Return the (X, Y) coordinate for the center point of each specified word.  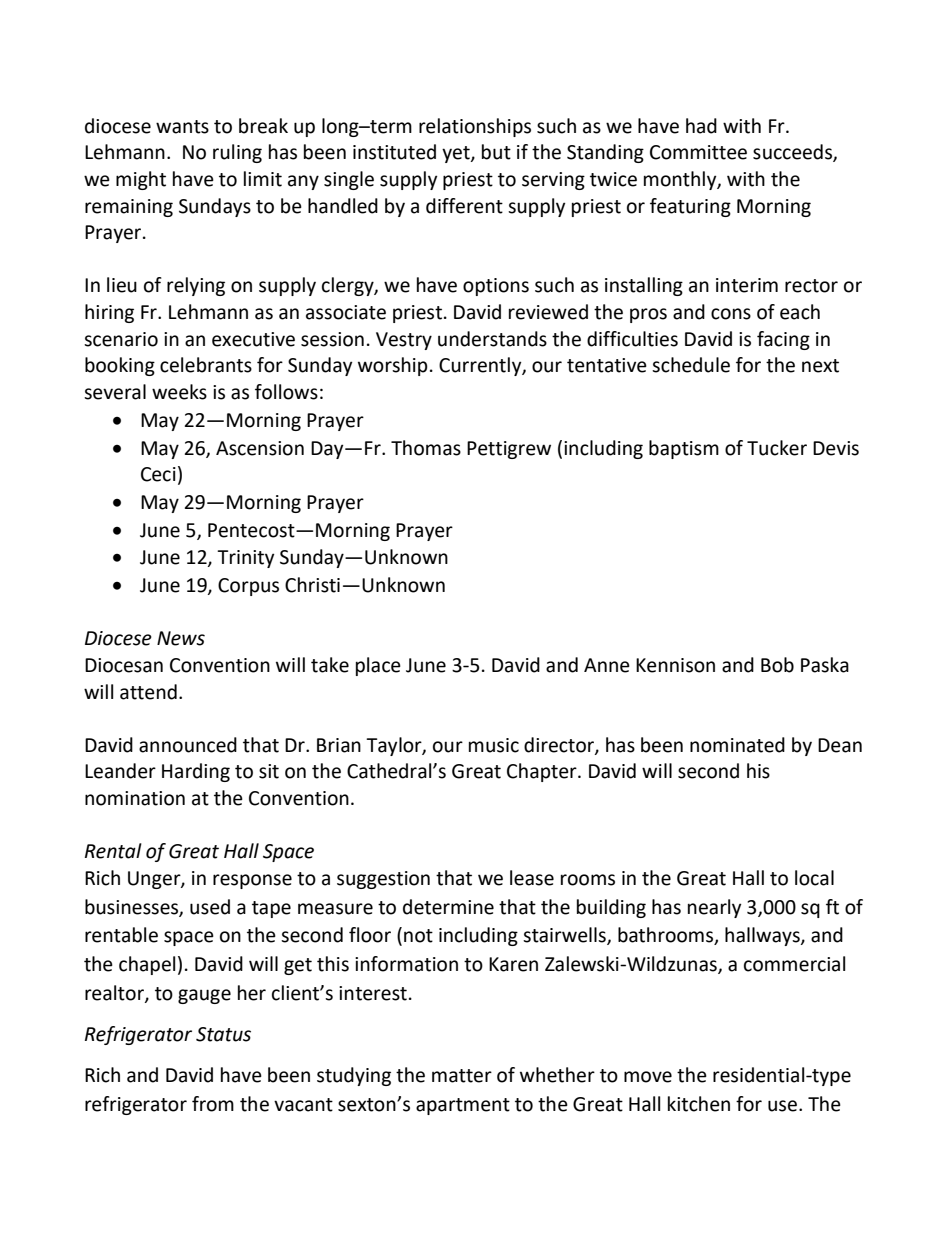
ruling (237, 153)
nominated (737, 745)
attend (148, 692)
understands (492, 339)
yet (457, 154)
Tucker (777, 448)
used (210, 907)
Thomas (426, 448)
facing (783, 340)
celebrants (206, 365)
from (213, 1104)
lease (532, 878)
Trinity (245, 559)
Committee (698, 152)
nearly (714, 908)
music (494, 745)
